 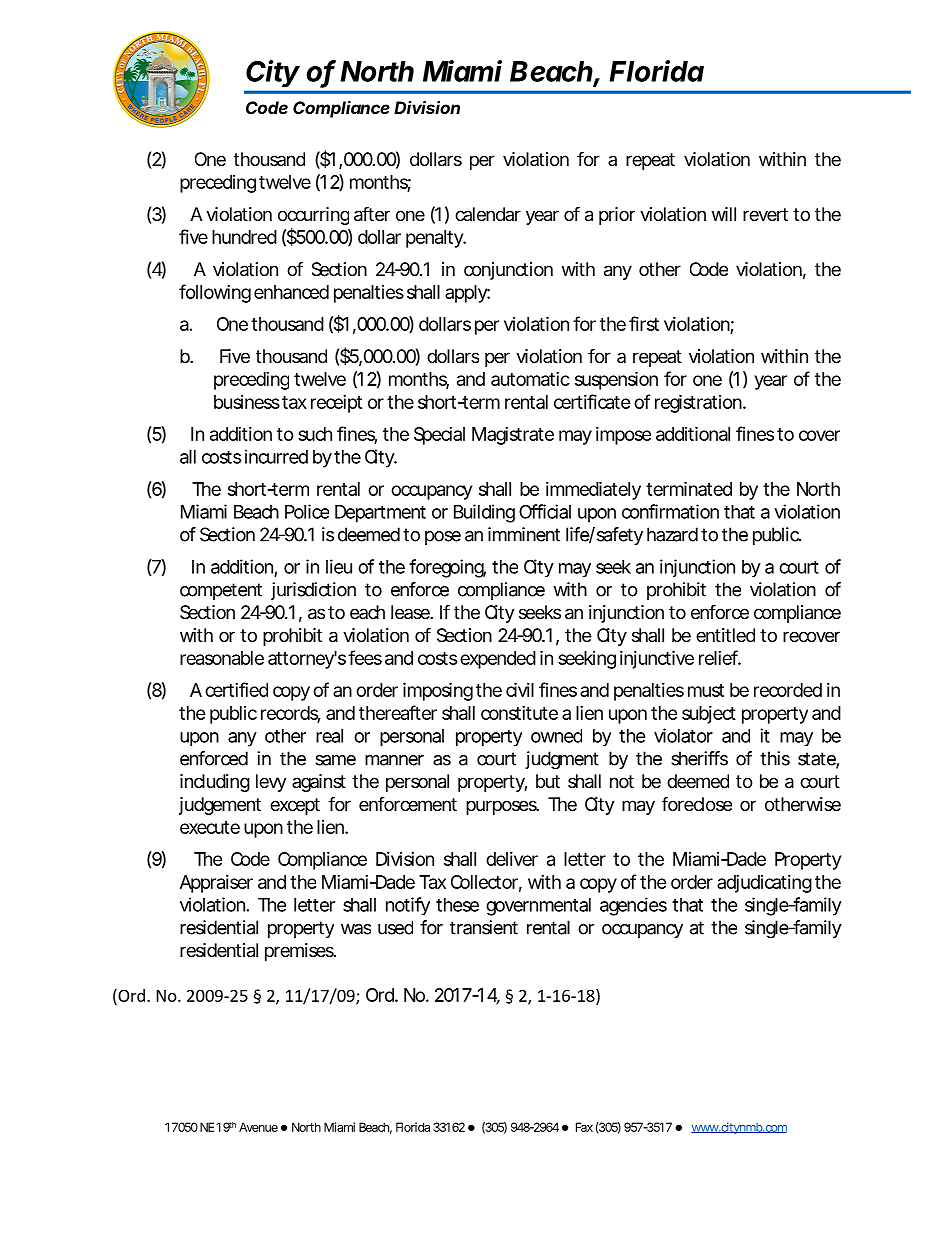 What do you see at coordinates (513, 436) in the screenshot?
I see `Magistrate` at bounding box center [513, 436].
